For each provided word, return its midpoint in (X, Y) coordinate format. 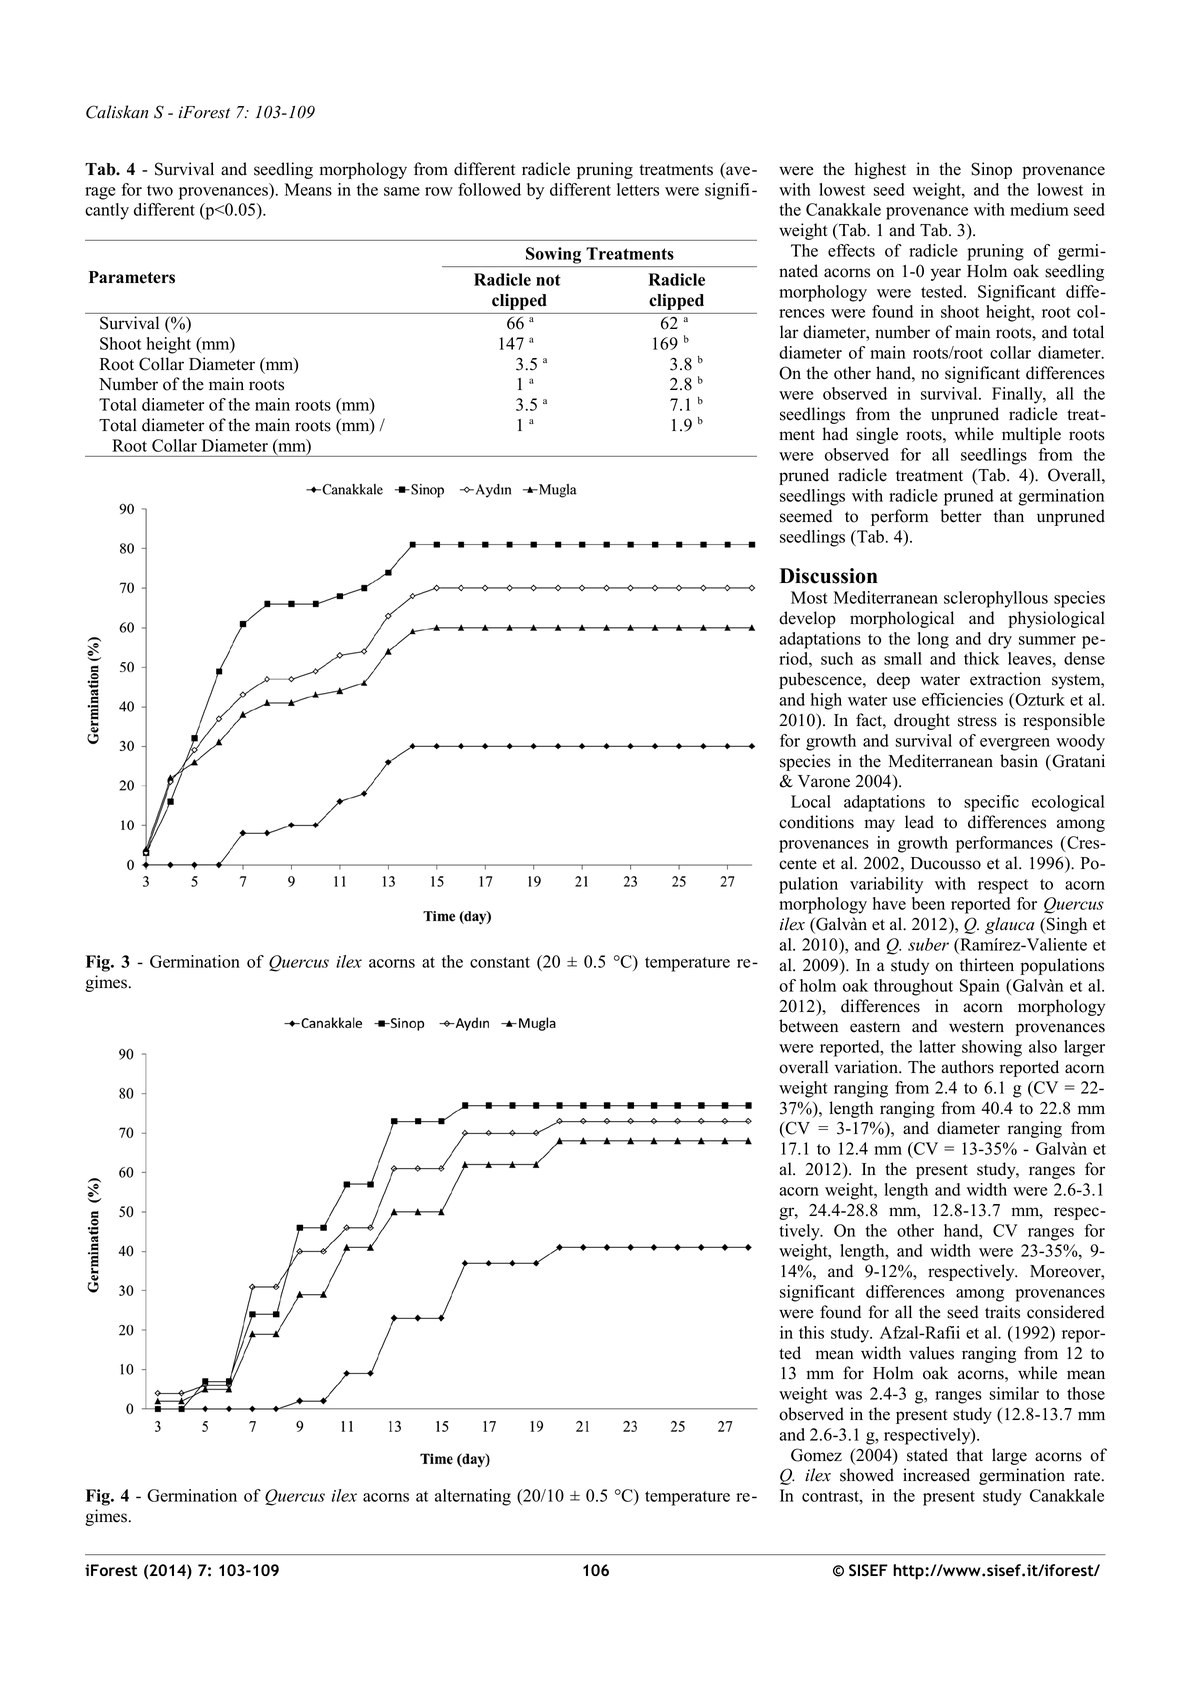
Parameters (132, 277)
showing (992, 1048)
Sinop (991, 170)
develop (807, 619)
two (160, 190)
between (808, 1026)
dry (1000, 640)
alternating (473, 1497)
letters (638, 189)
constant (500, 962)
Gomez (816, 1455)
